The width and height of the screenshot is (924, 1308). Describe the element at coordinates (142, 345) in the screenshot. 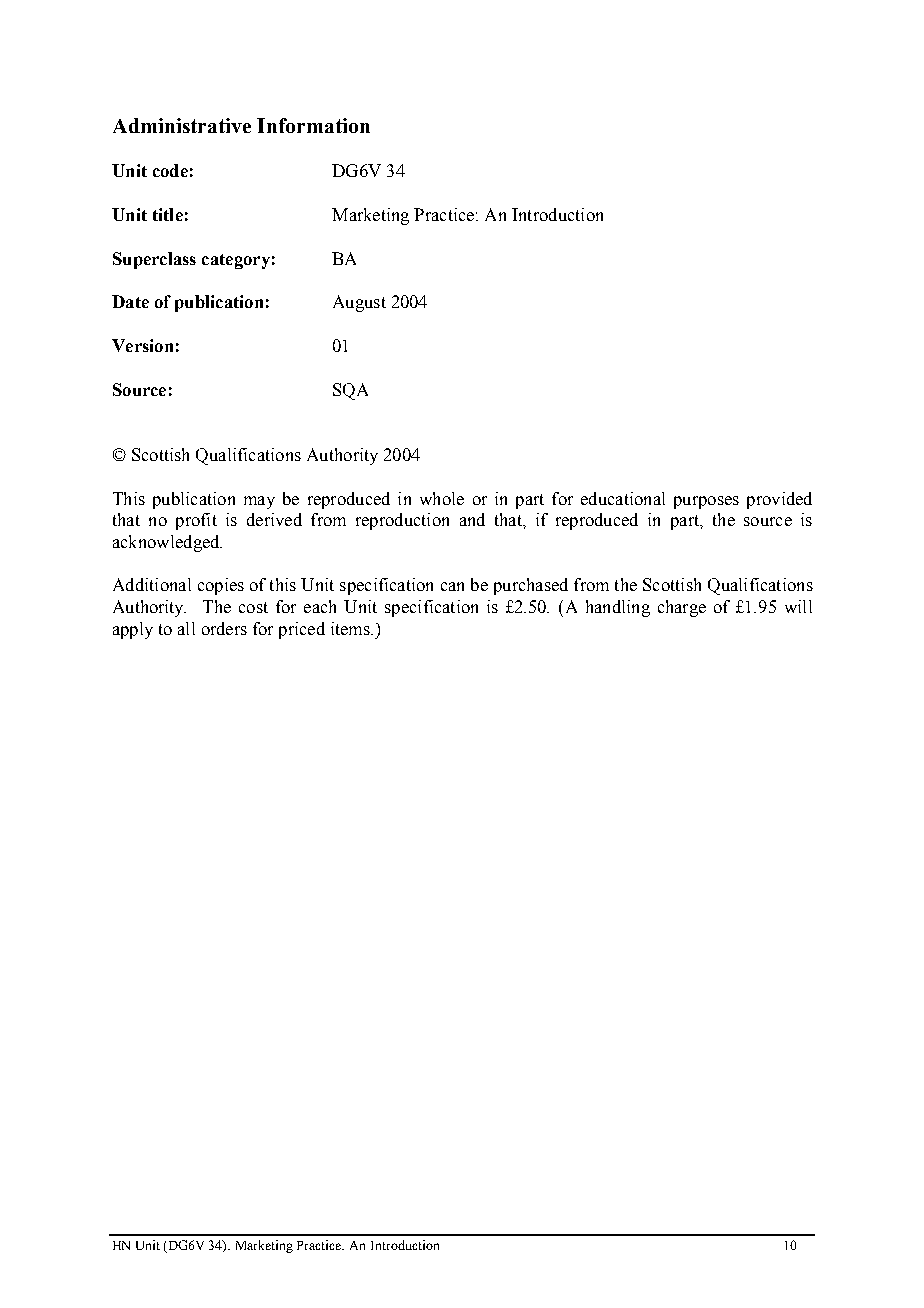

I see `Version` at that location.
